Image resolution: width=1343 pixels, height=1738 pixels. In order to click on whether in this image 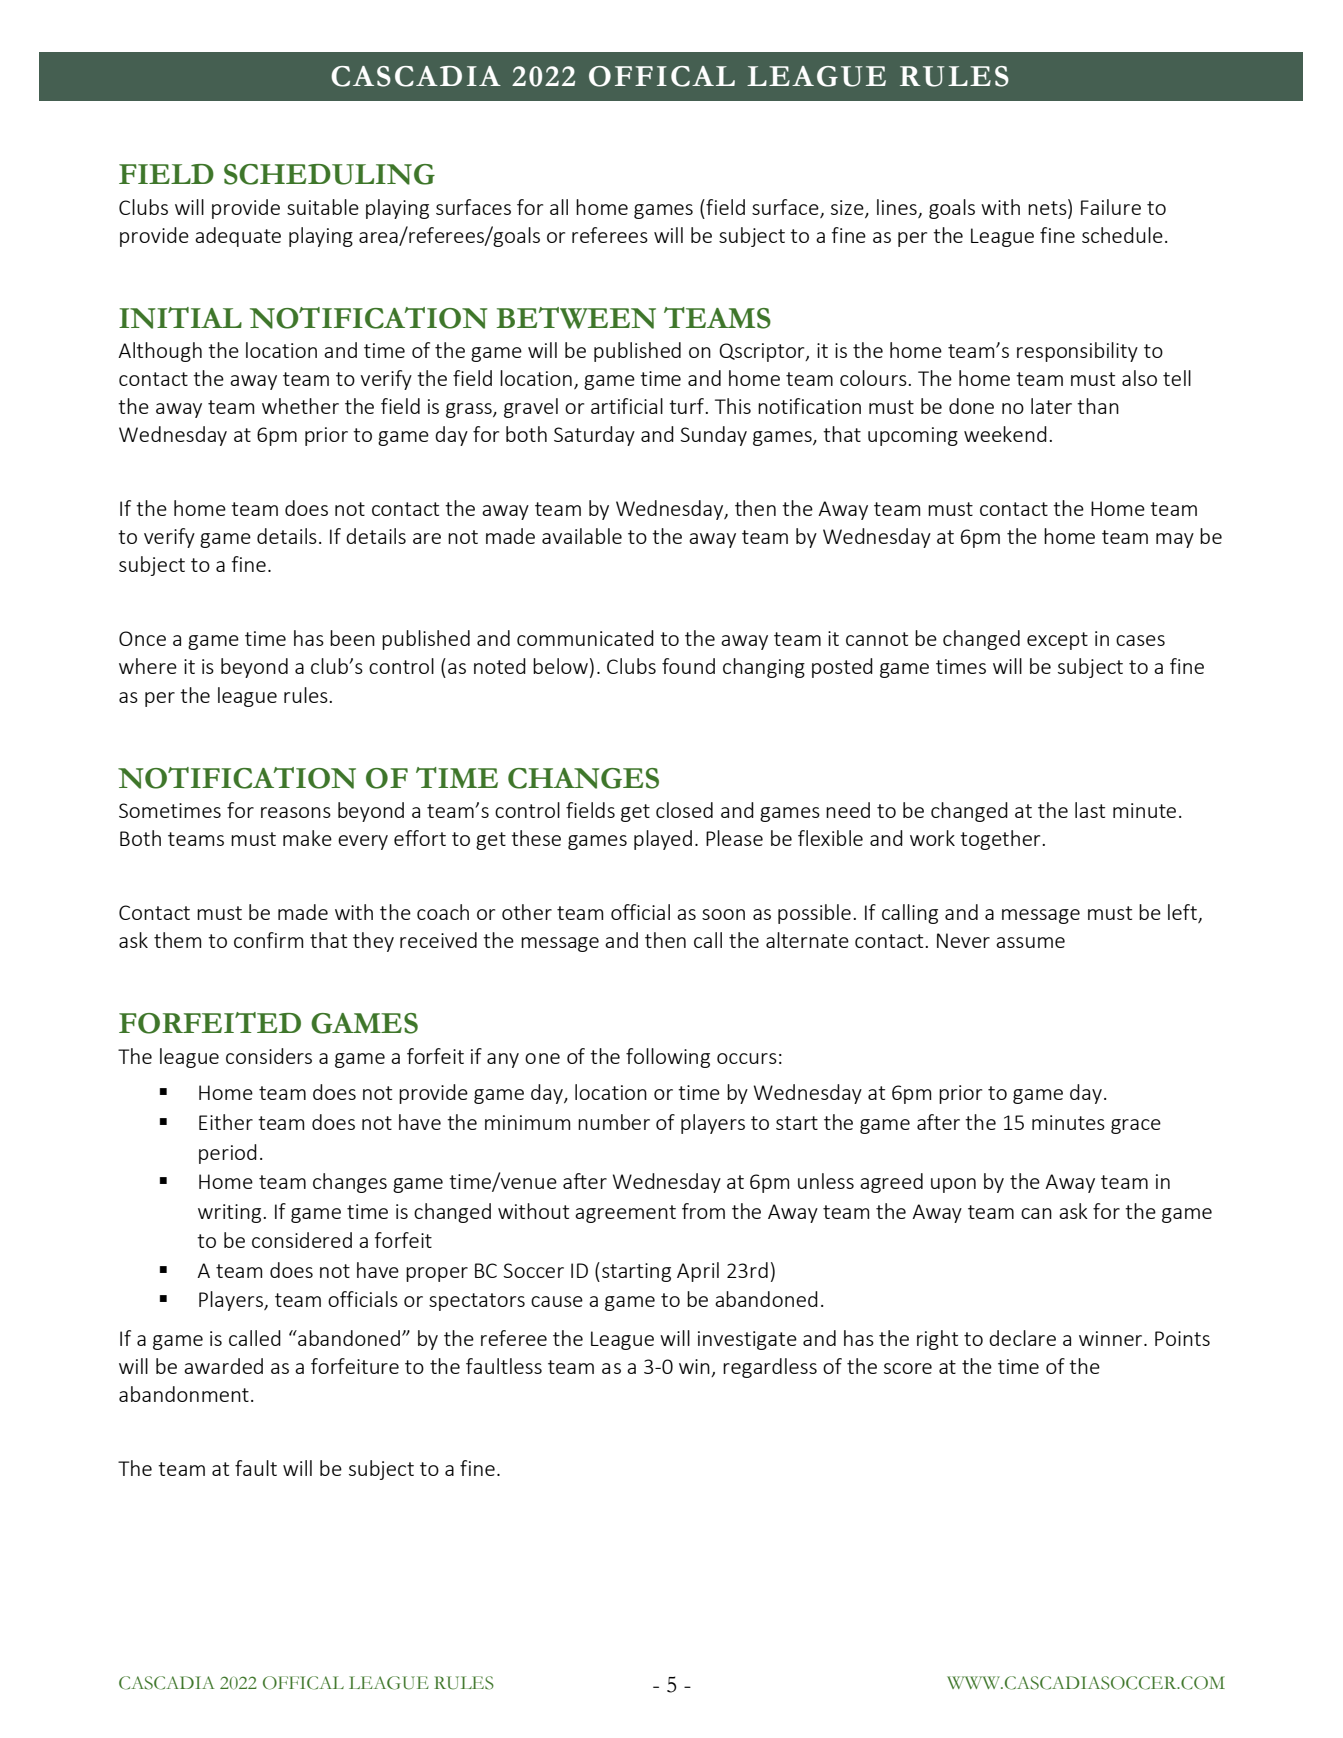, I will do `click(300, 406)`.
